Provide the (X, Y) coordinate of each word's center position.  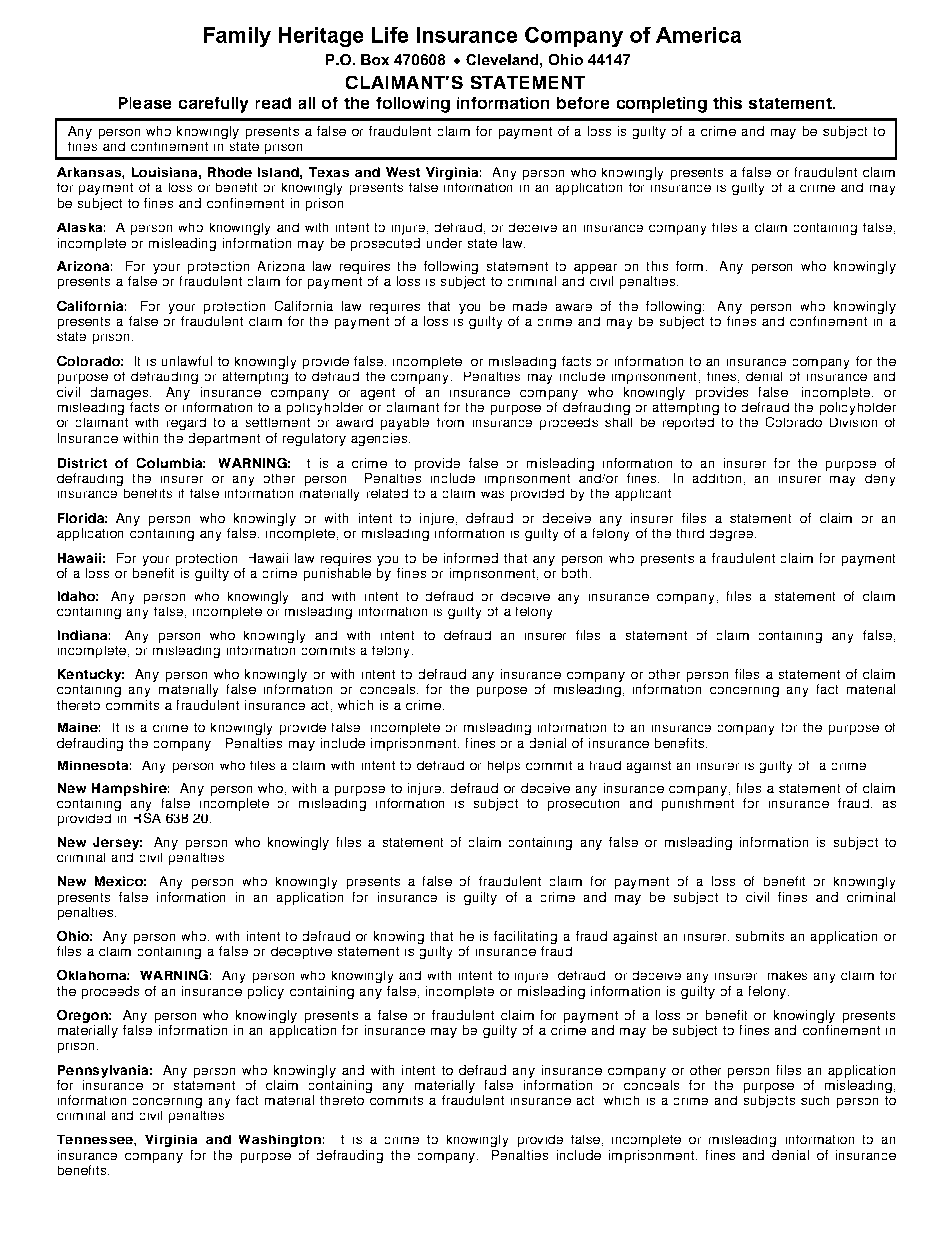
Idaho (78, 596)
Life (390, 35)
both (576, 573)
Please (145, 103)
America (698, 35)
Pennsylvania (105, 1071)
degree (733, 535)
